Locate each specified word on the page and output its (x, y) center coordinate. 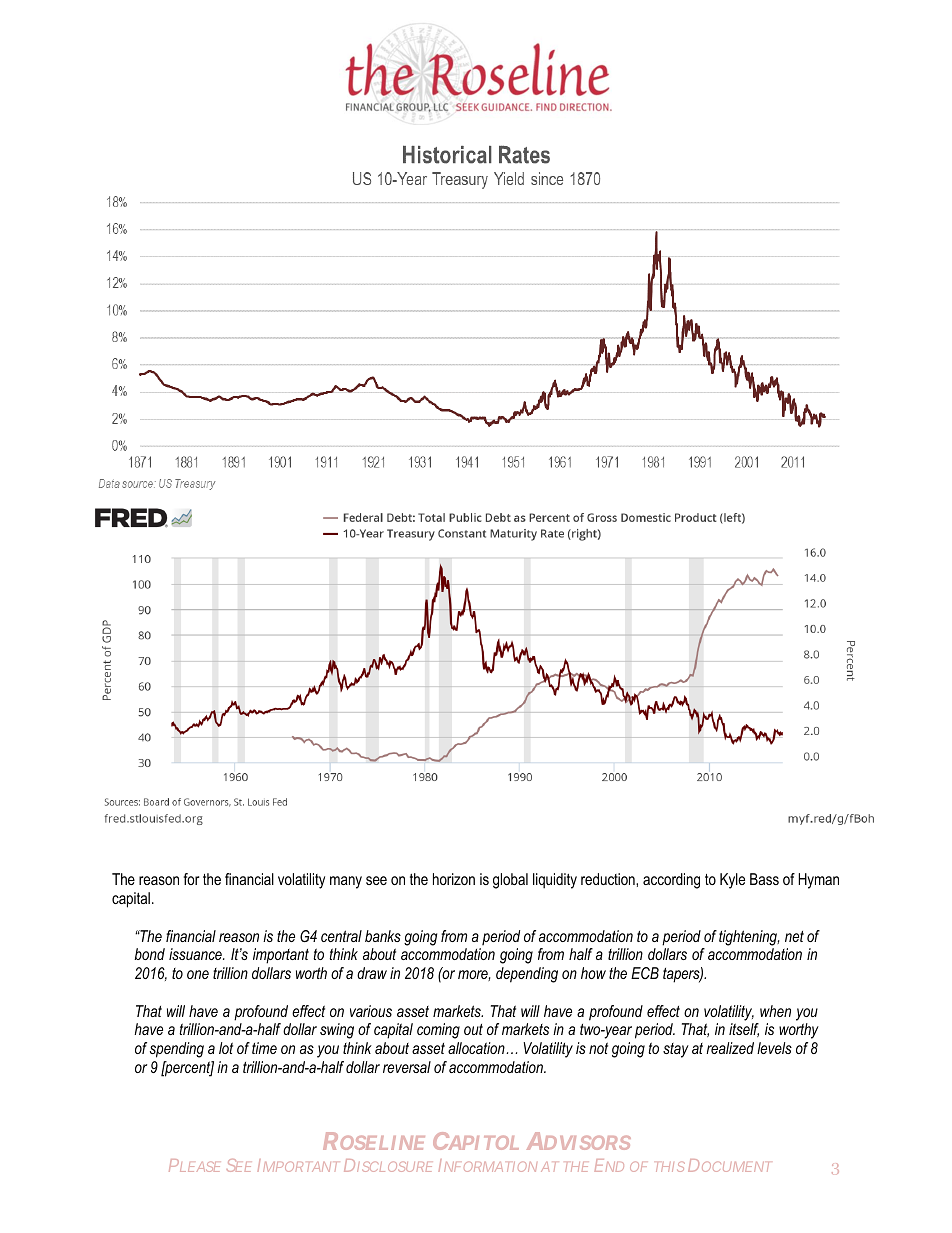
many (346, 882)
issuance (196, 954)
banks (383, 936)
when (775, 1011)
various (371, 1011)
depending (527, 975)
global (510, 881)
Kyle (732, 881)
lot (226, 1048)
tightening (749, 938)
